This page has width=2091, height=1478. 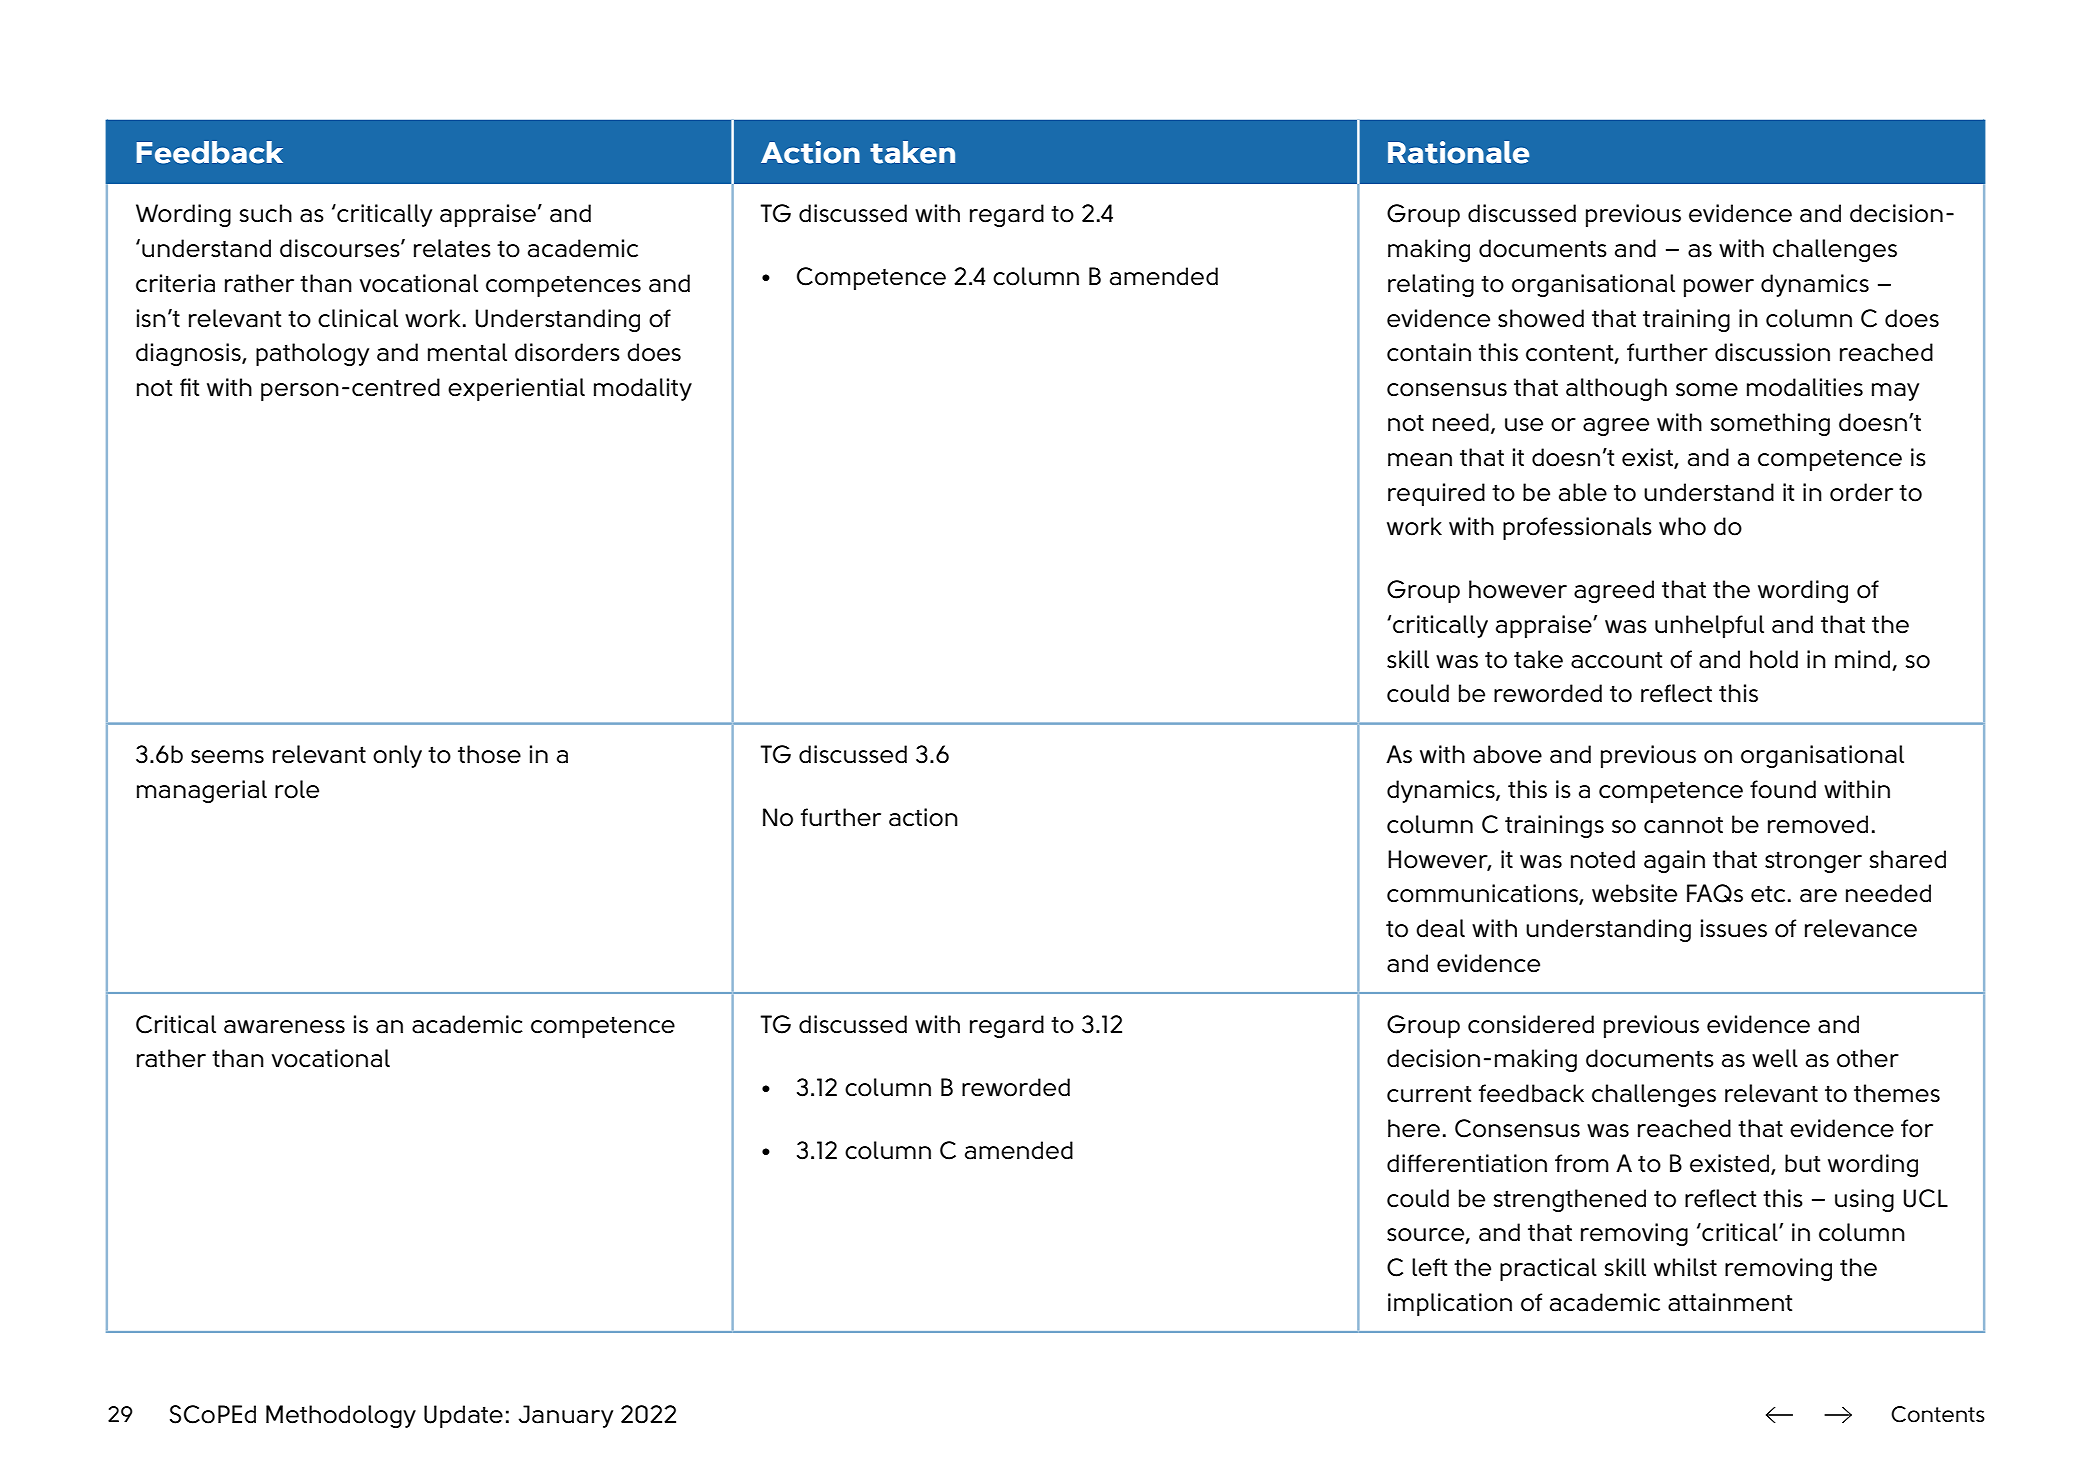 What do you see at coordinates (397, 756) in the page?
I see `only` at bounding box center [397, 756].
